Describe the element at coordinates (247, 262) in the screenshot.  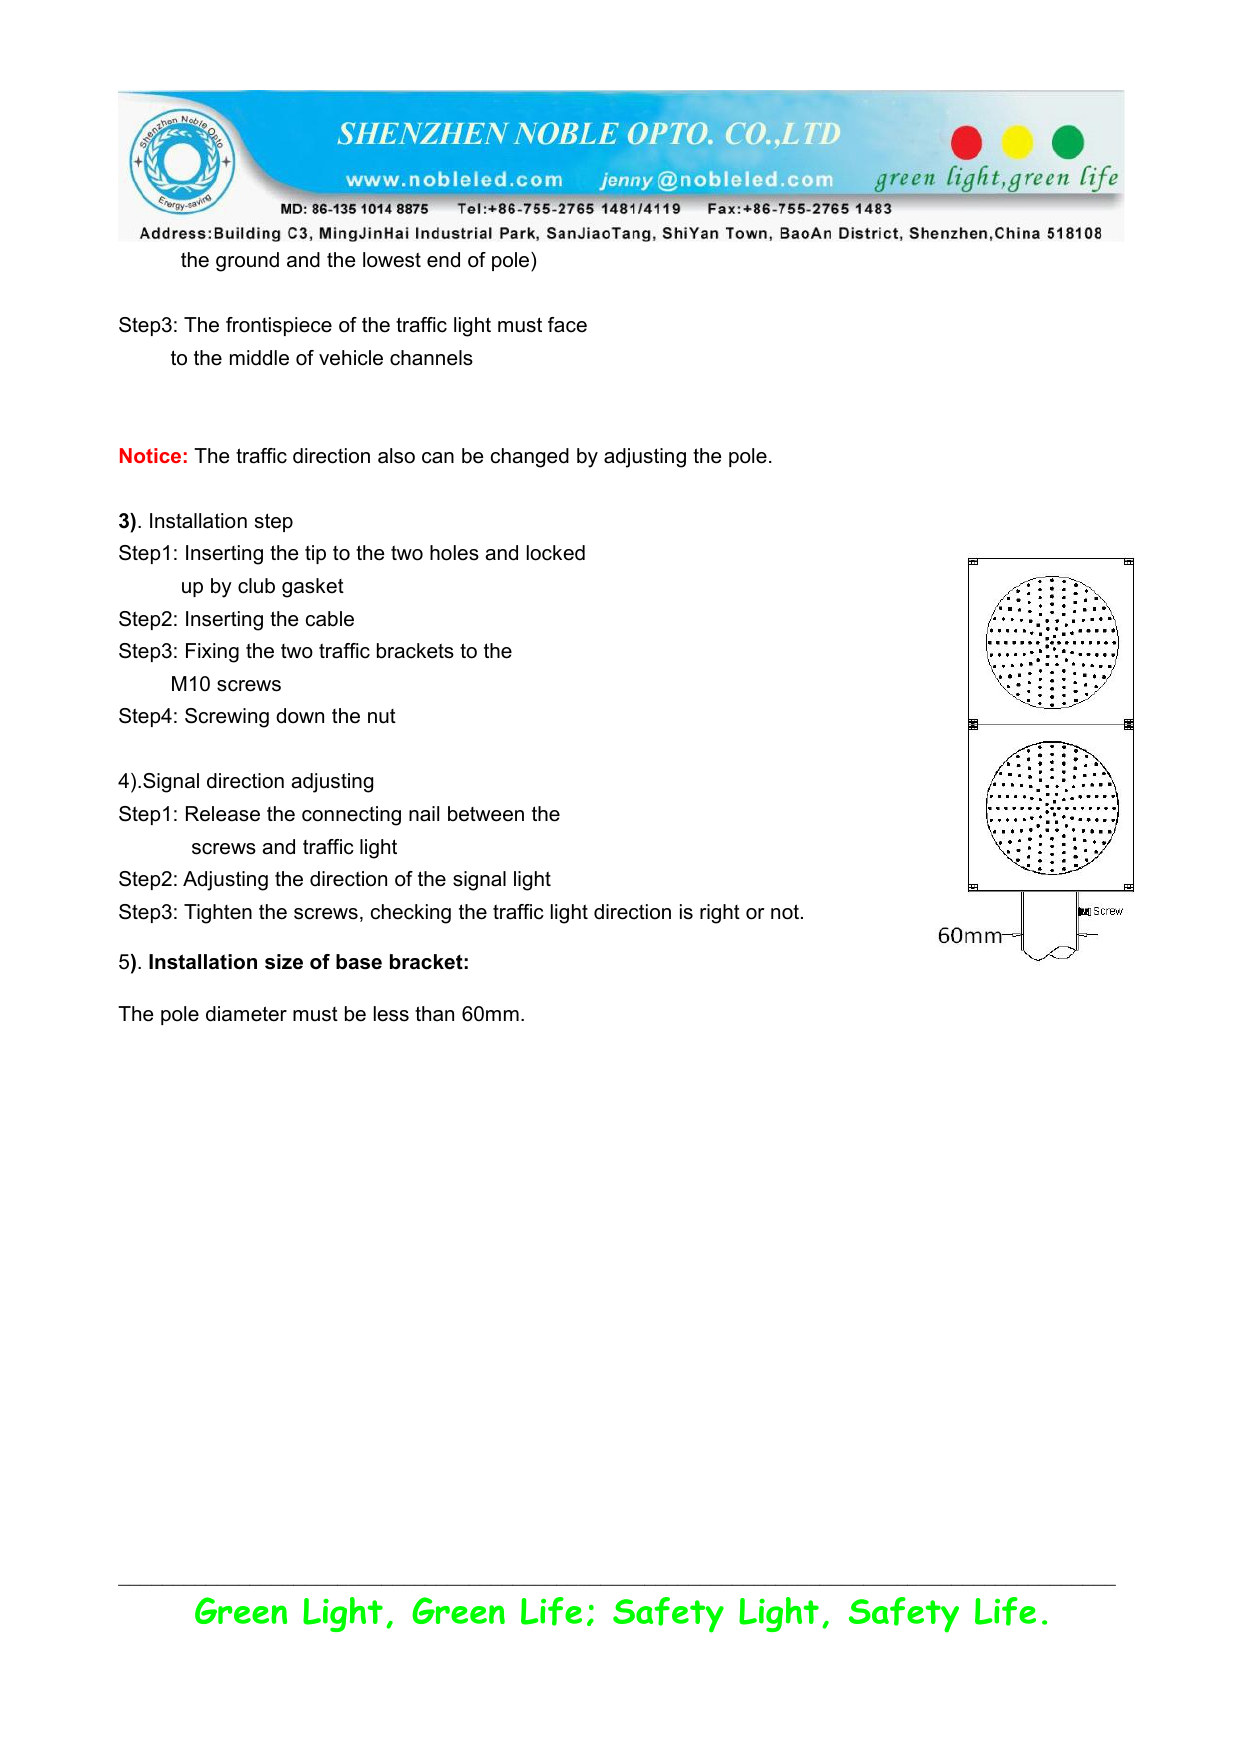
I see `ground` at that location.
